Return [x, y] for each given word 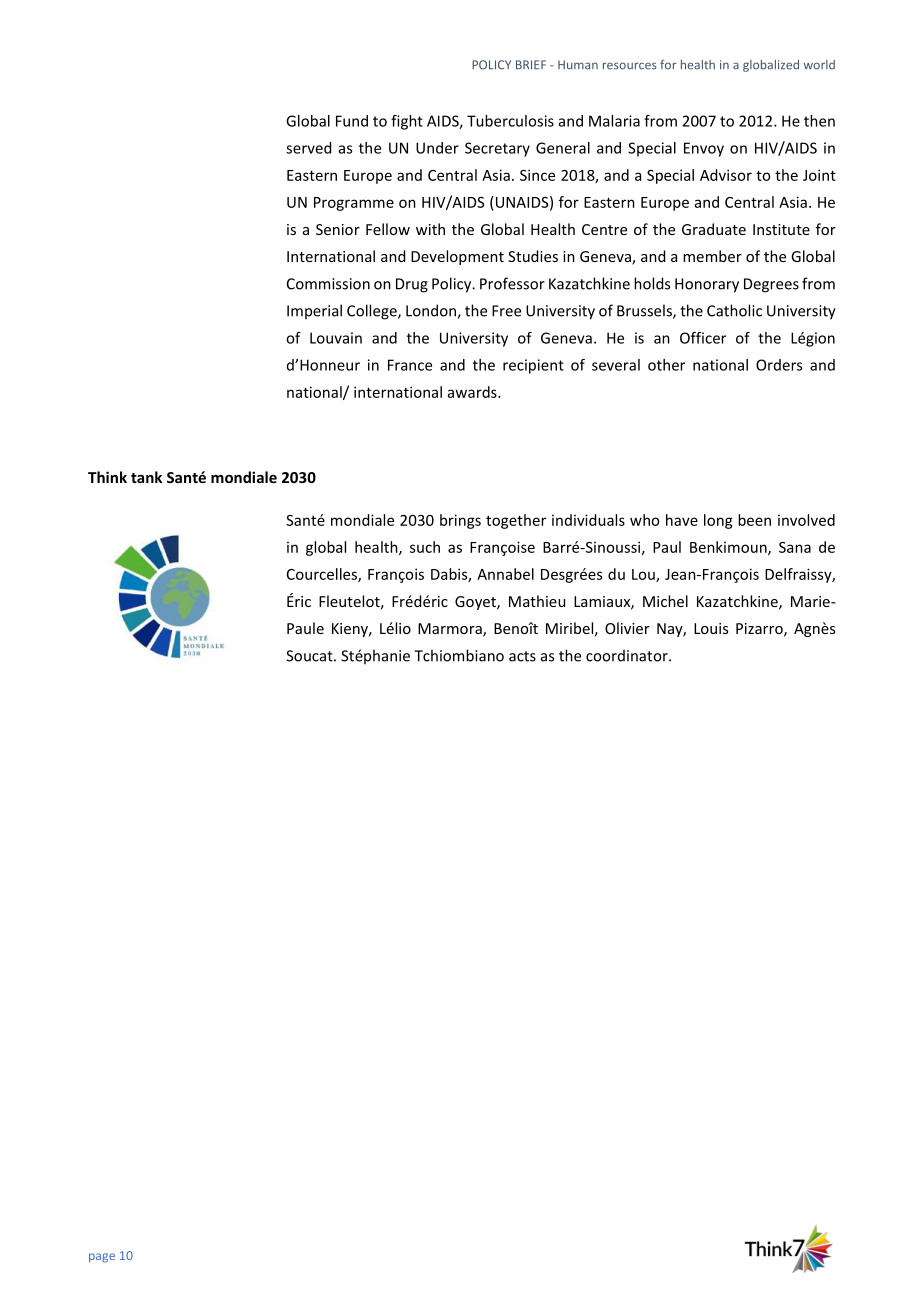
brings [460, 521]
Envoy [704, 149]
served [308, 148]
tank [146, 477]
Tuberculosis [510, 121]
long [718, 521]
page [102, 1258]
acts [522, 656]
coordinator [628, 656]
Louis [711, 628]
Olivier [627, 628]
